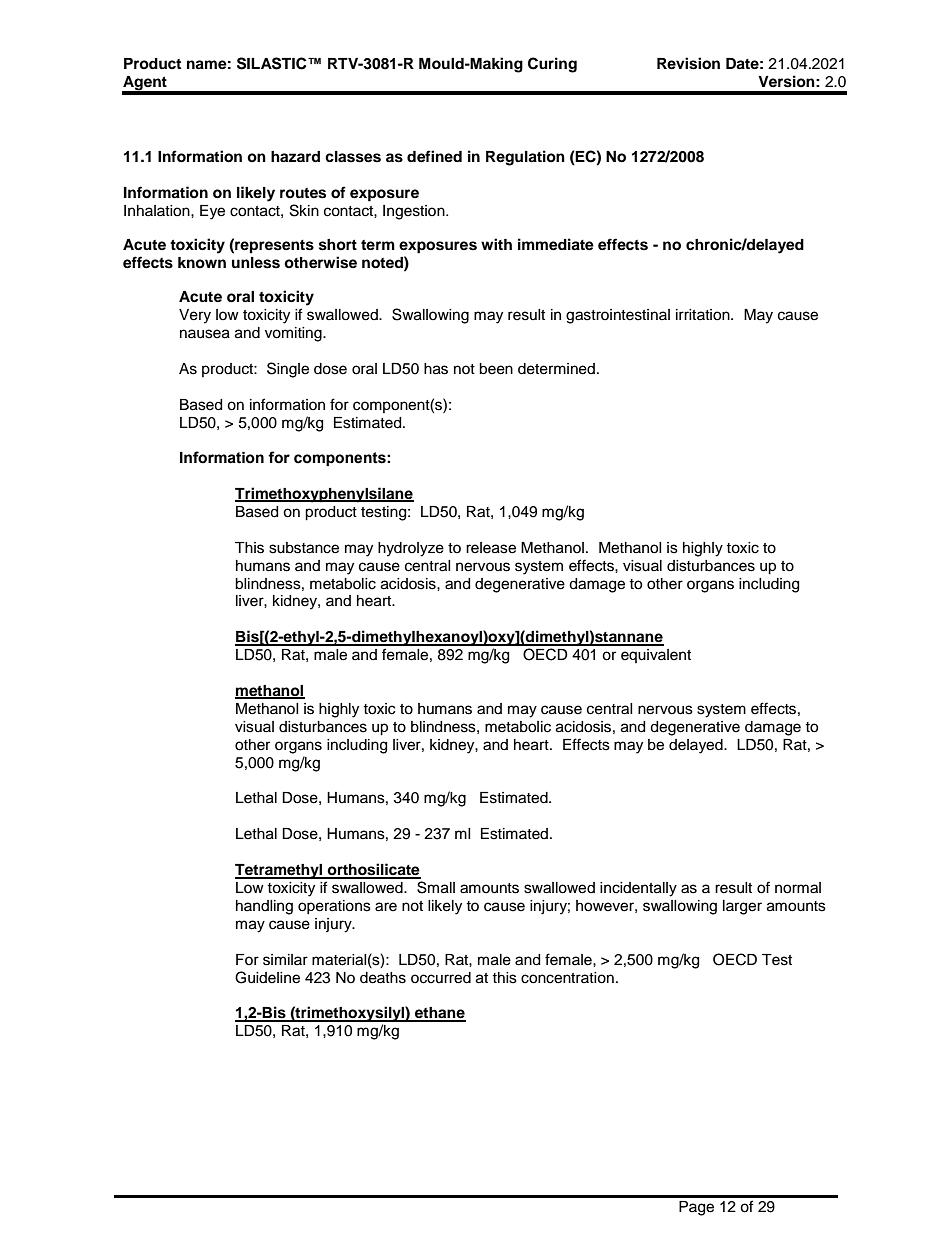 Image resolution: width=952 pixels, height=1233 pixels. What do you see at coordinates (491, 548) in the screenshot?
I see `release` at bounding box center [491, 548].
